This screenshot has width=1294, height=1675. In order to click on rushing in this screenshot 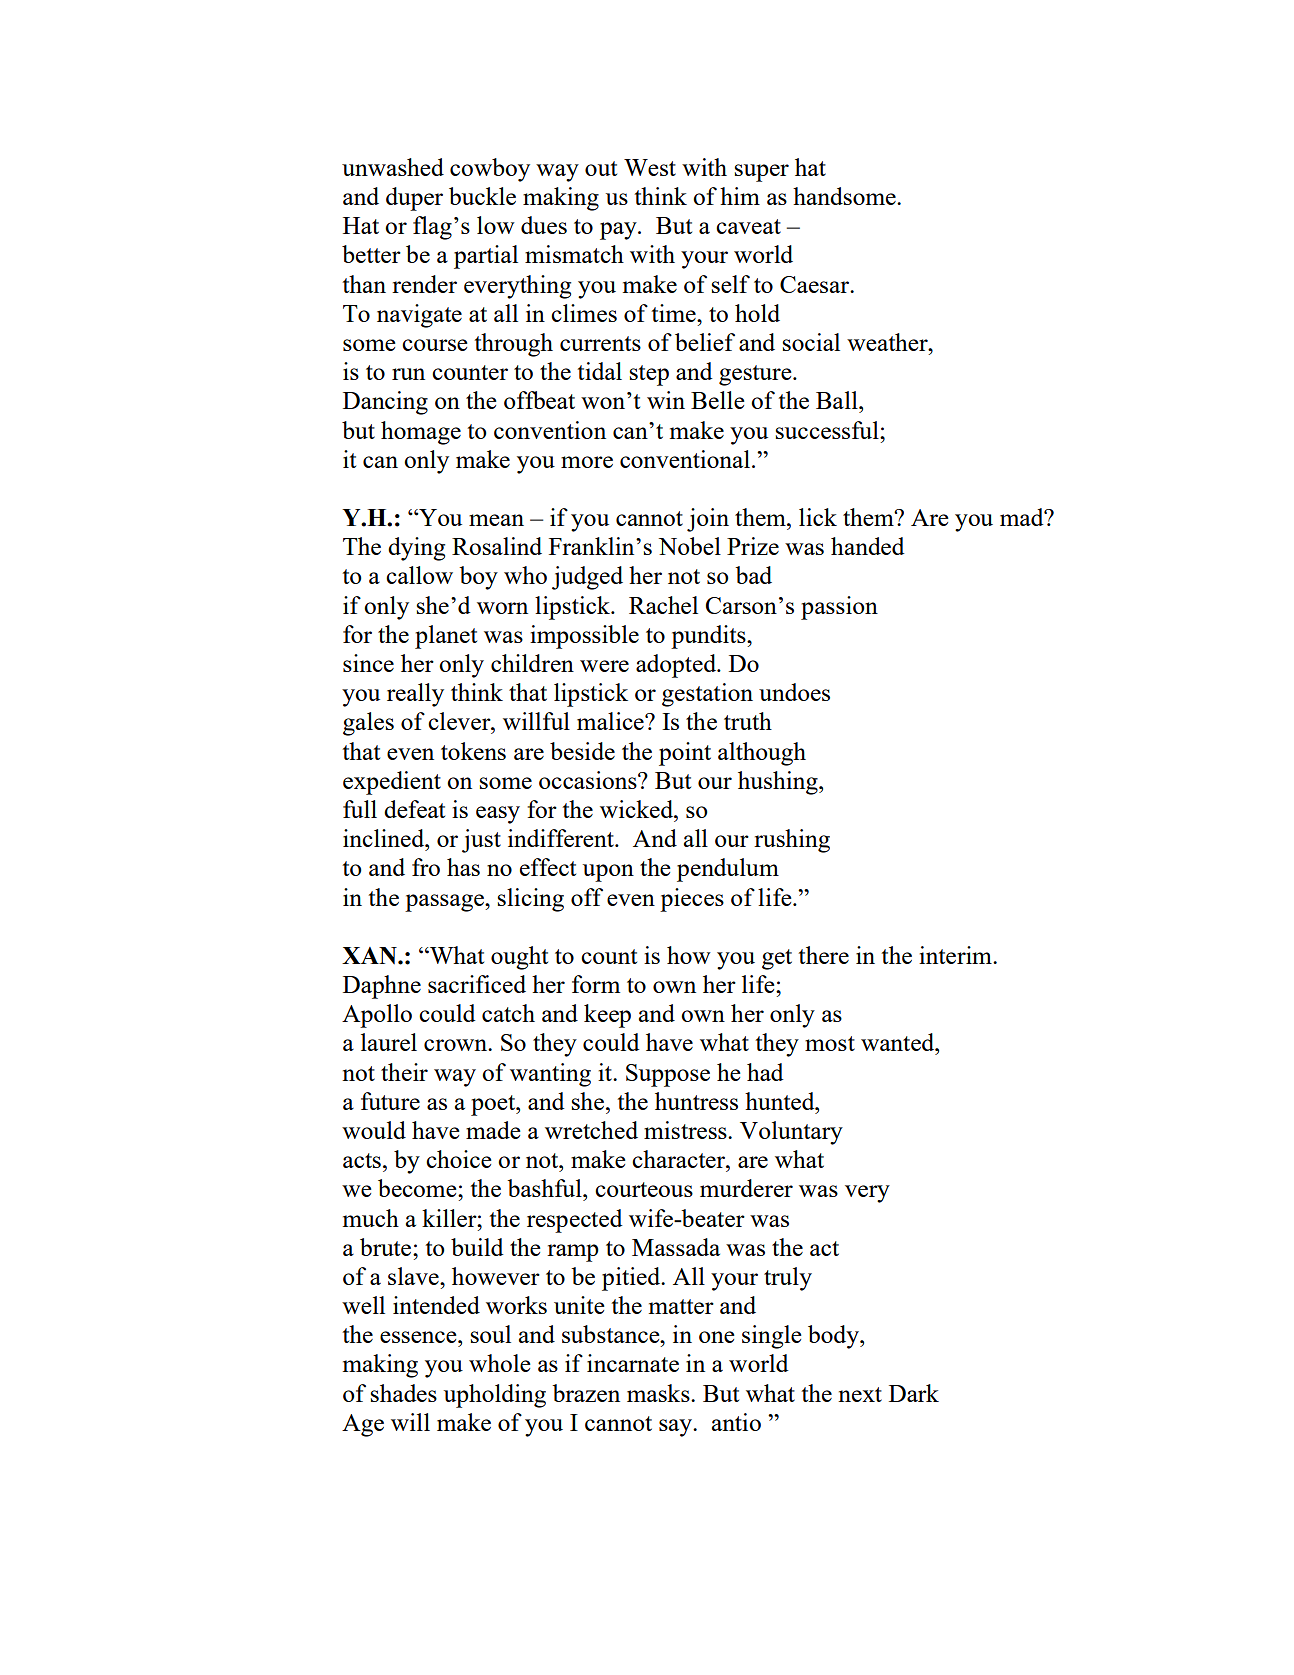, I will do `click(792, 841)`.
